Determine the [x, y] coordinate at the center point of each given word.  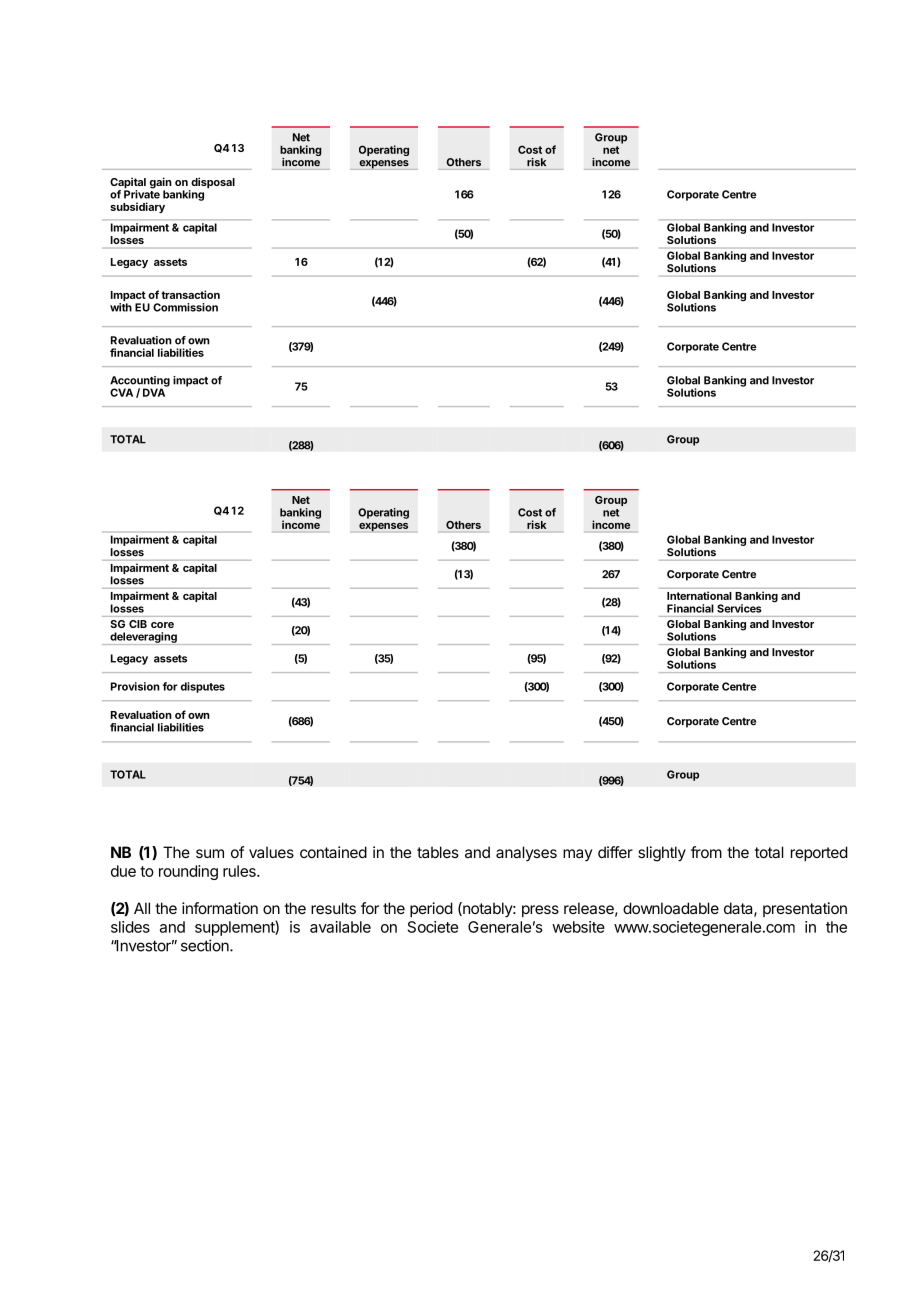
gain [161, 184]
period [431, 909]
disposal [212, 184]
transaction [190, 294]
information [220, 908]
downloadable [671, 908]
